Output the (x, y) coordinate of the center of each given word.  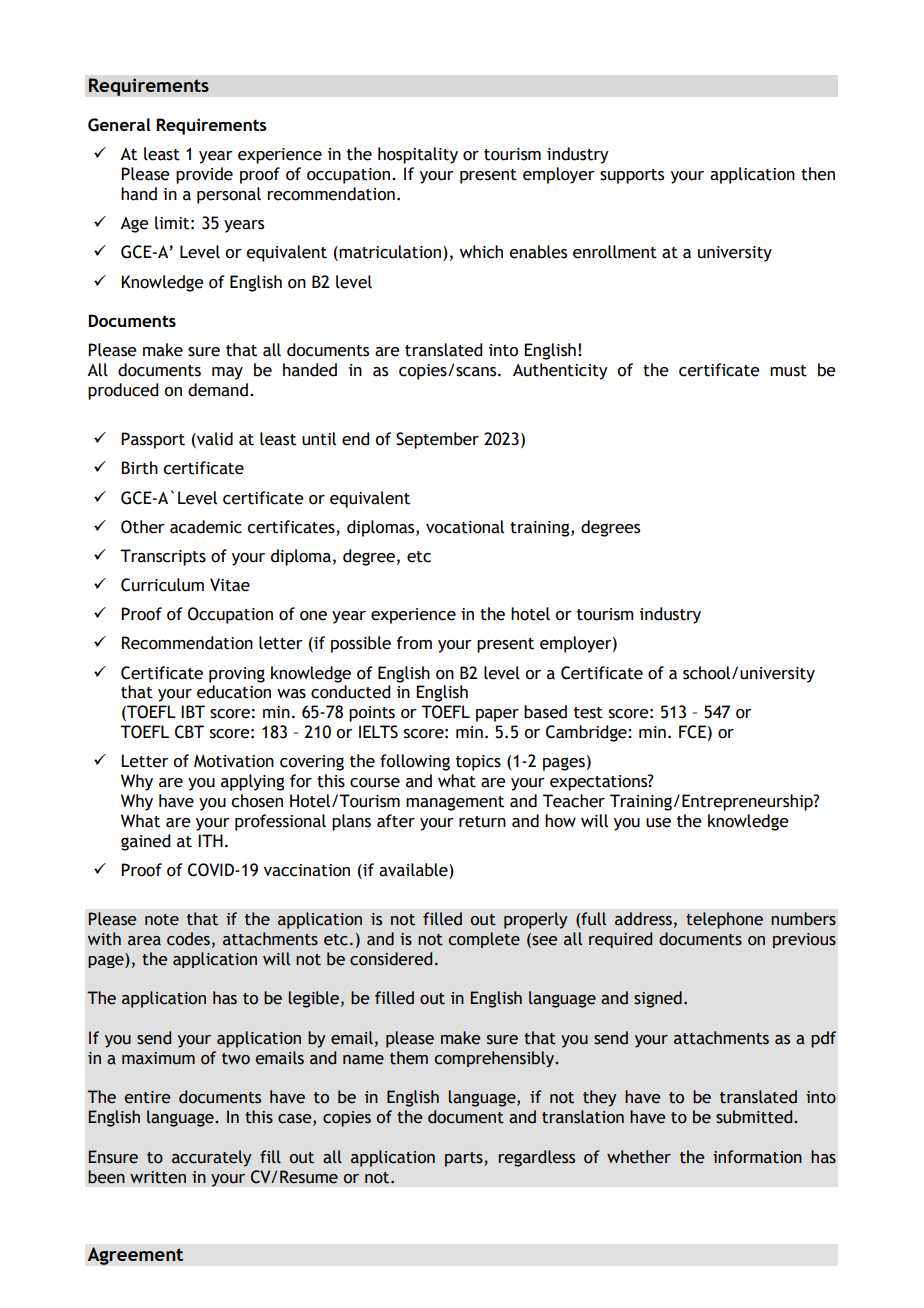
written (158, 1177)
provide (204, 175)
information (757, 1157)
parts (465, 1159)
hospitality (418, 155)
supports (632, 176)
